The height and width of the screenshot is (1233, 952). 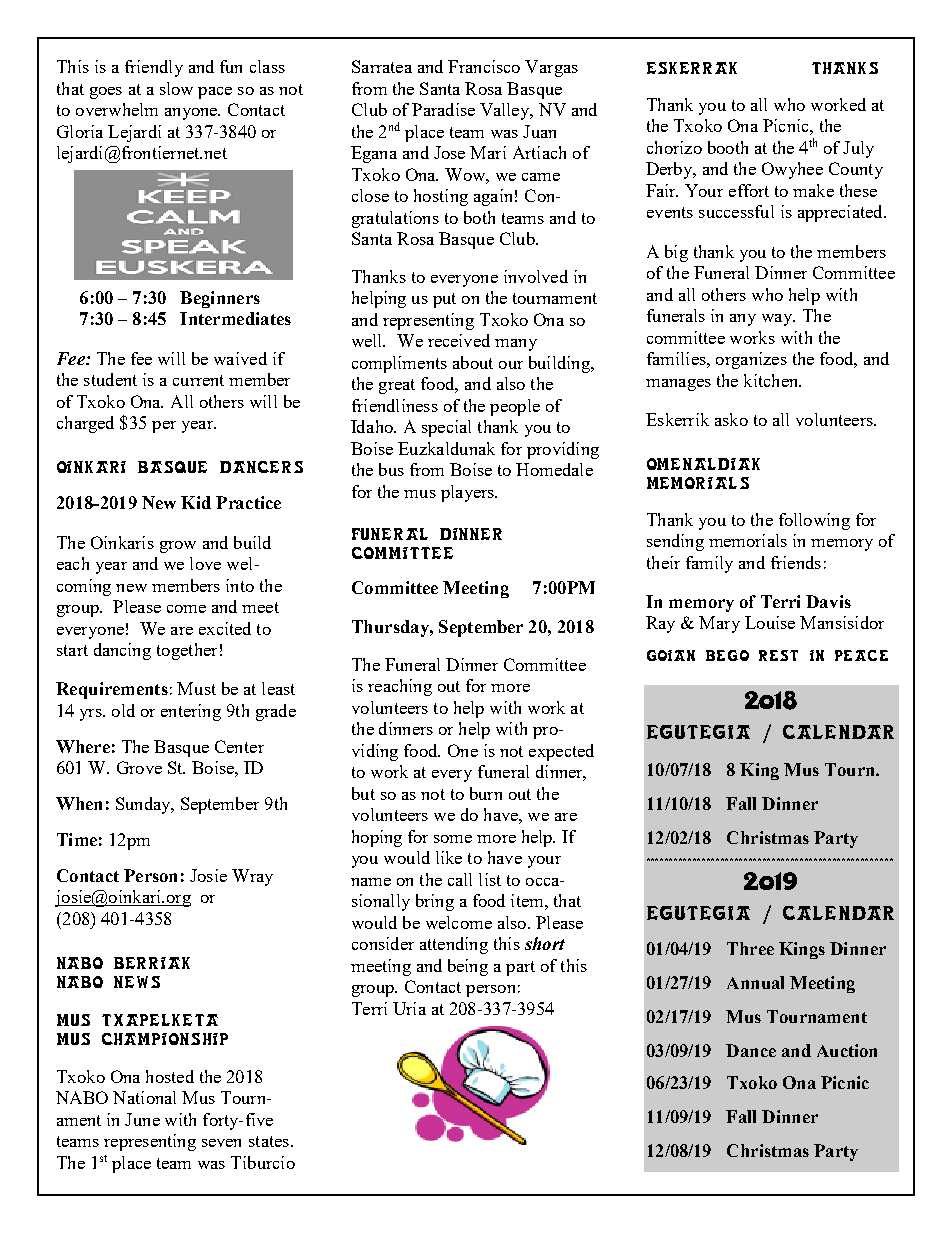 What do you see at coordinates (446, 428) in the screenshot?
I see `special` at bounding box center [446, 428].
